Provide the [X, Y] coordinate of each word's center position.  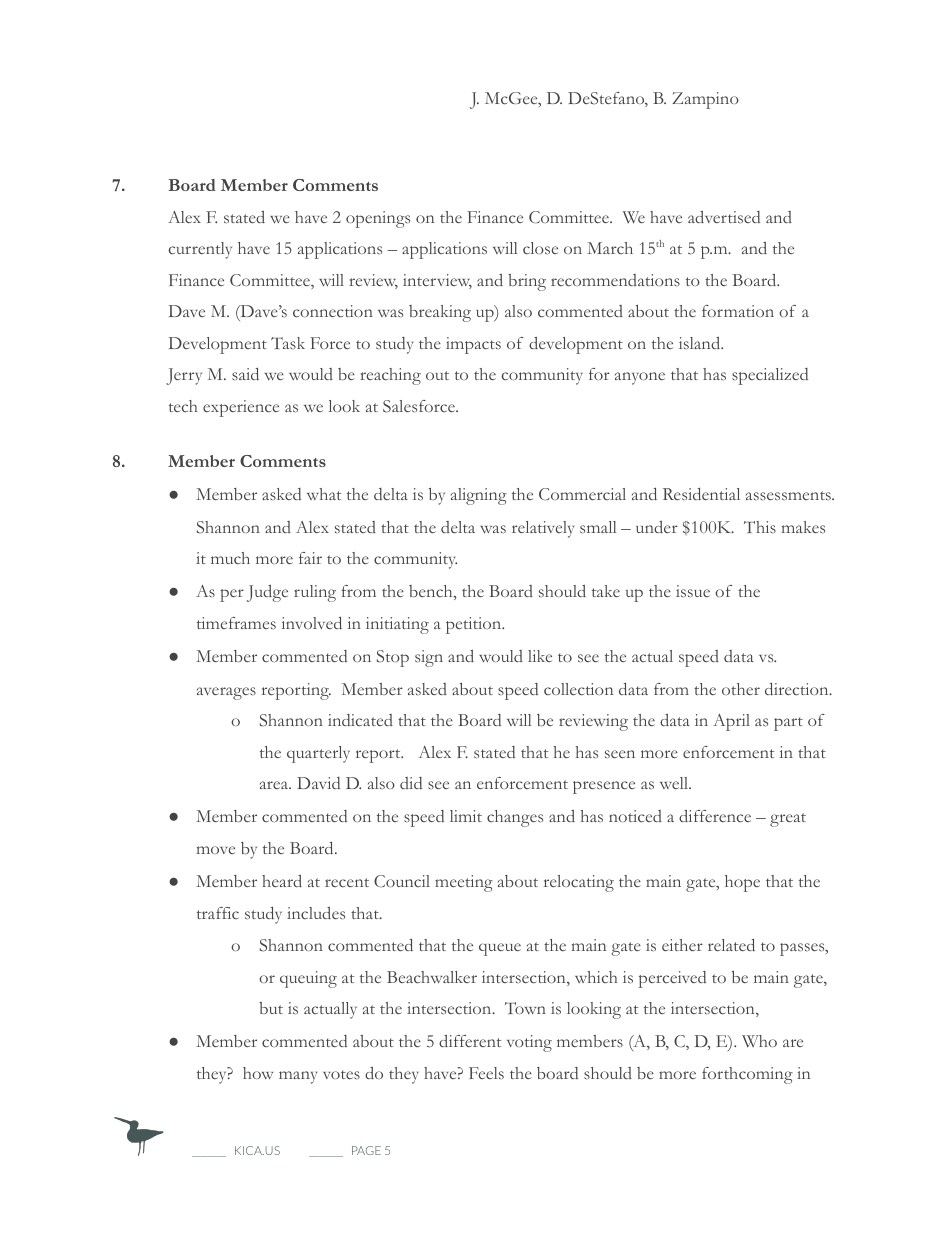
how [258, 1073]
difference [715, 816]
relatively [543, 529]
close [540, 248]
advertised [724, 217]
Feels [486, 1073]
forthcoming [747, 1075]
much [230, 558]
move [216, 850]
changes [515, 818]
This [760, 527]
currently [200, 250]
